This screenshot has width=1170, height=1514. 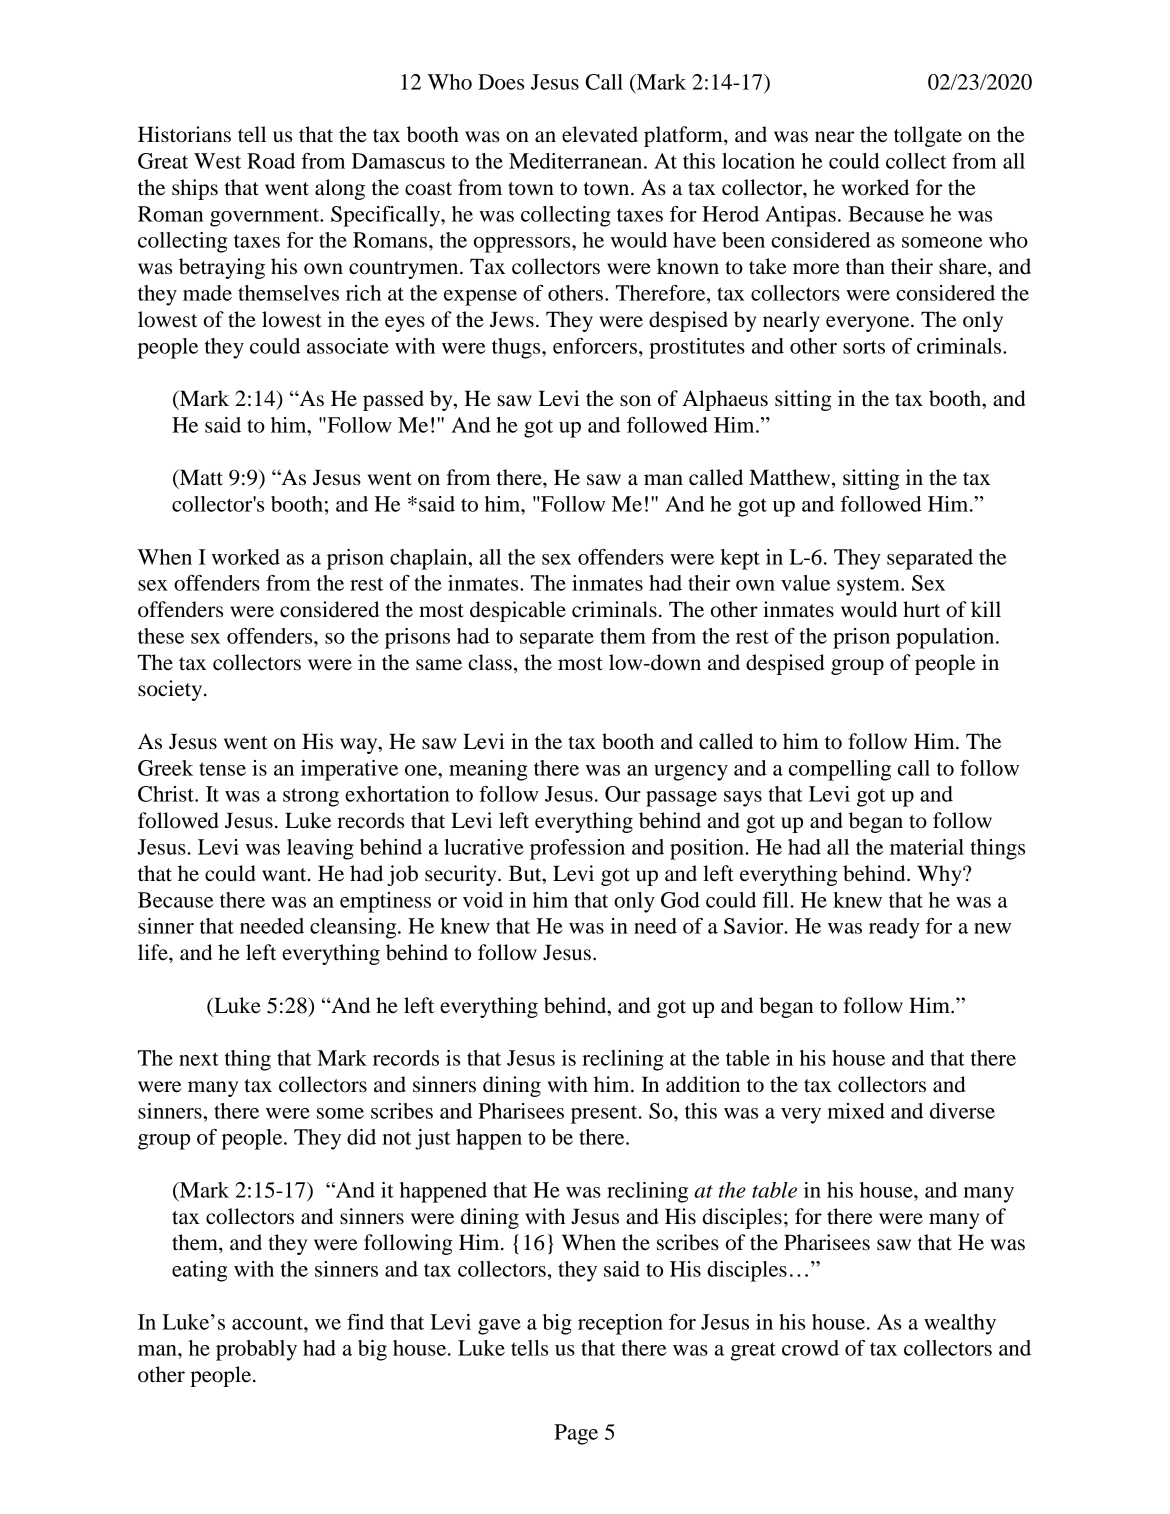 I want to click on location, so click(x=758, y=161).
